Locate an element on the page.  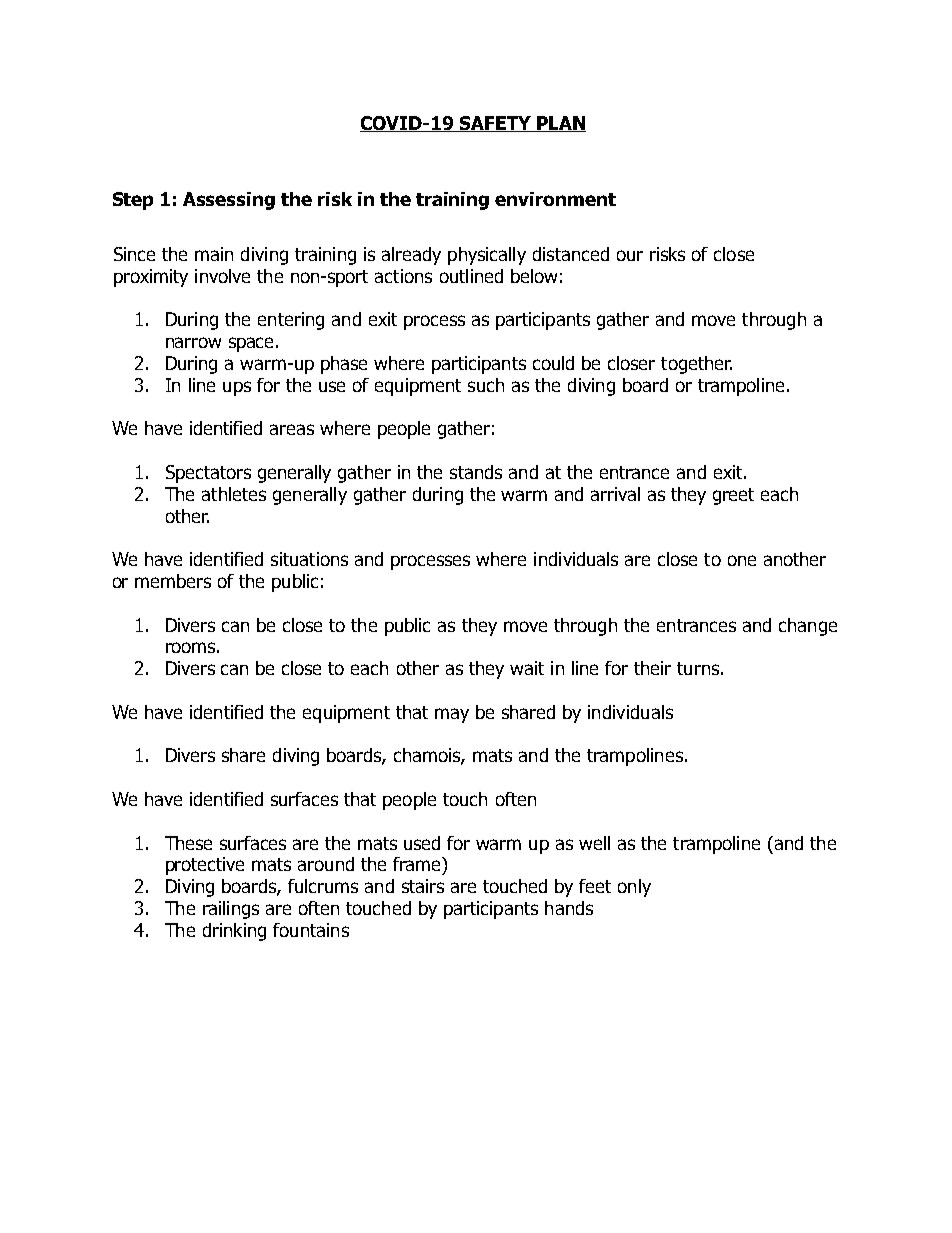
athletes is located at coordinates (234, 494).
